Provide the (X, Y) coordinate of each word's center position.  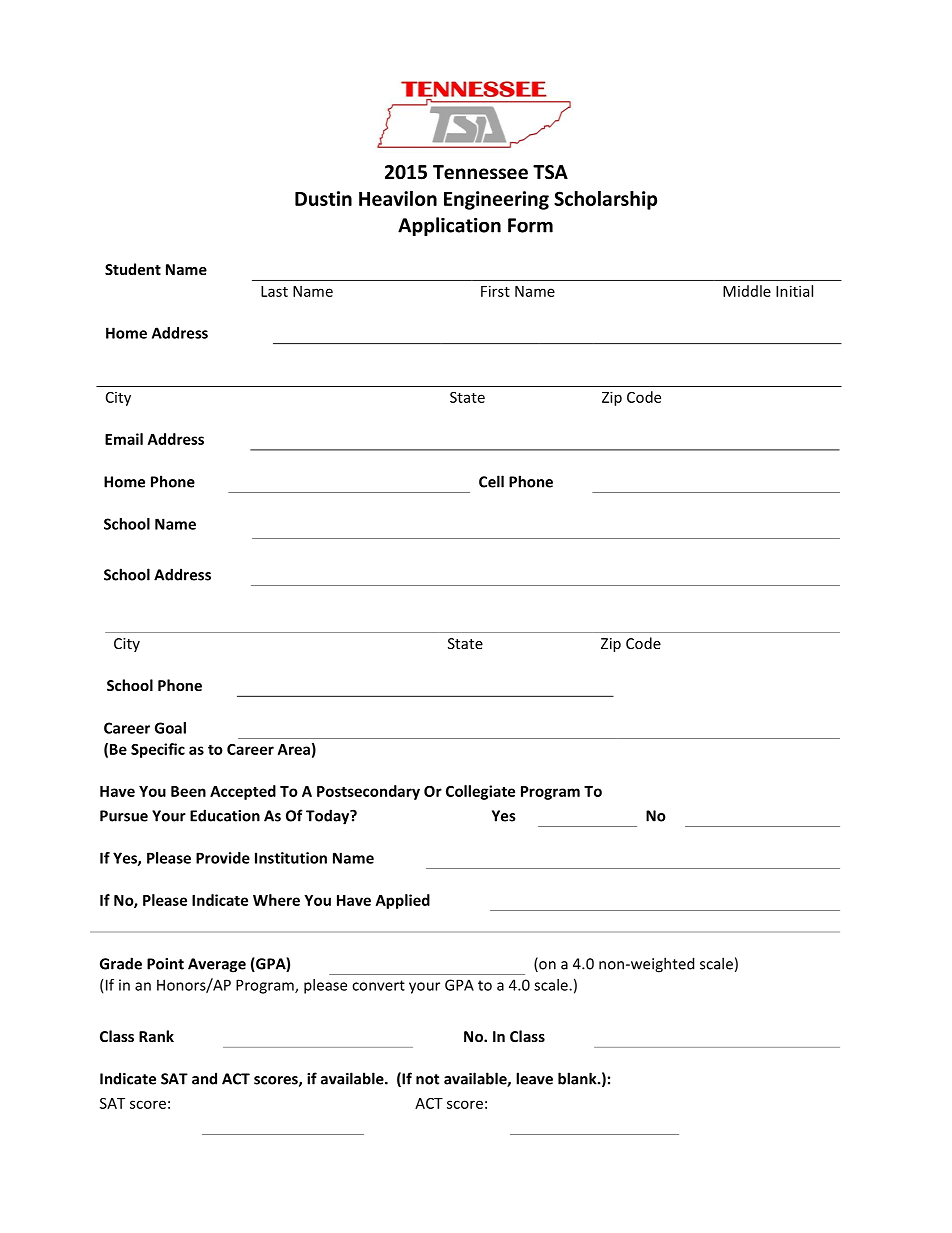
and (204, 1078)
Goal (170, 728)
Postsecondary (368, 792)
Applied (403, 901)
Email (124, 439)
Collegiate (480, 792)
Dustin (323, 198)
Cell (491, 481)
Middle (747, 291)
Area (294, 749)
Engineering (496, 200)
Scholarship (605, 200)
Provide (223, 858)
